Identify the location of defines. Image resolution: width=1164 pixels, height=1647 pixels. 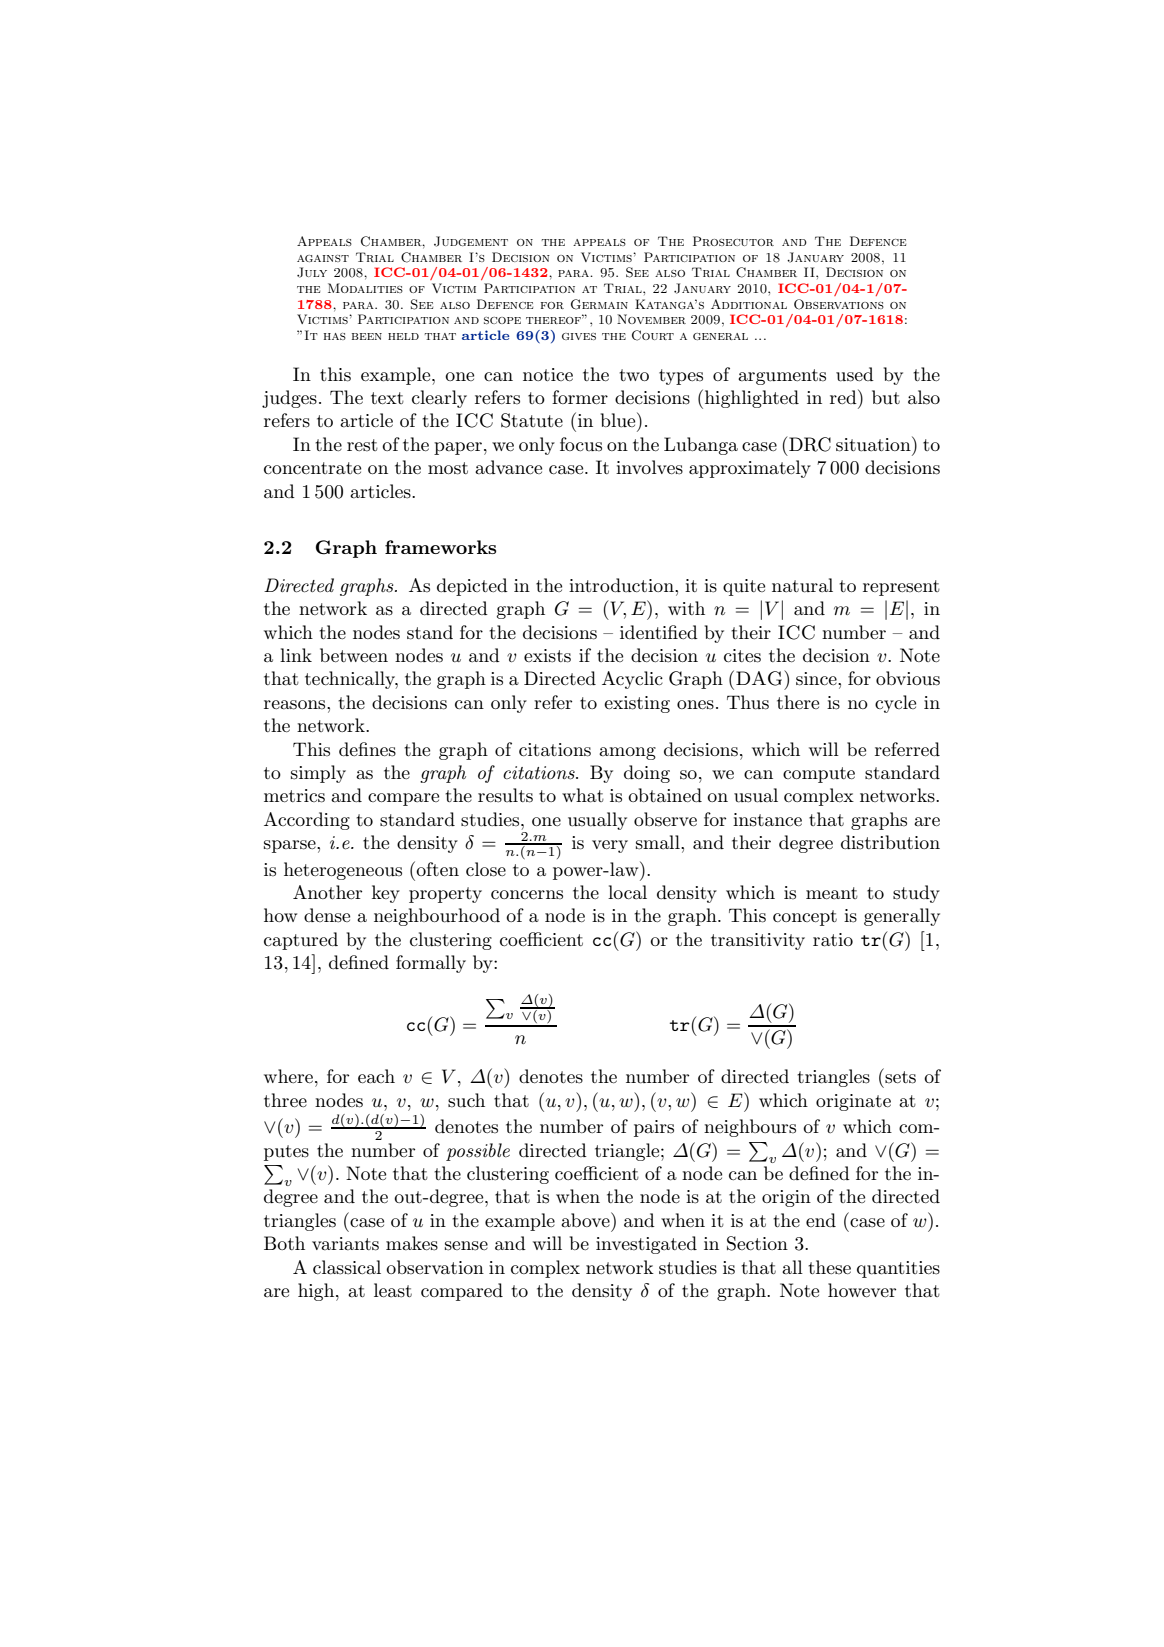
(367, 749).
